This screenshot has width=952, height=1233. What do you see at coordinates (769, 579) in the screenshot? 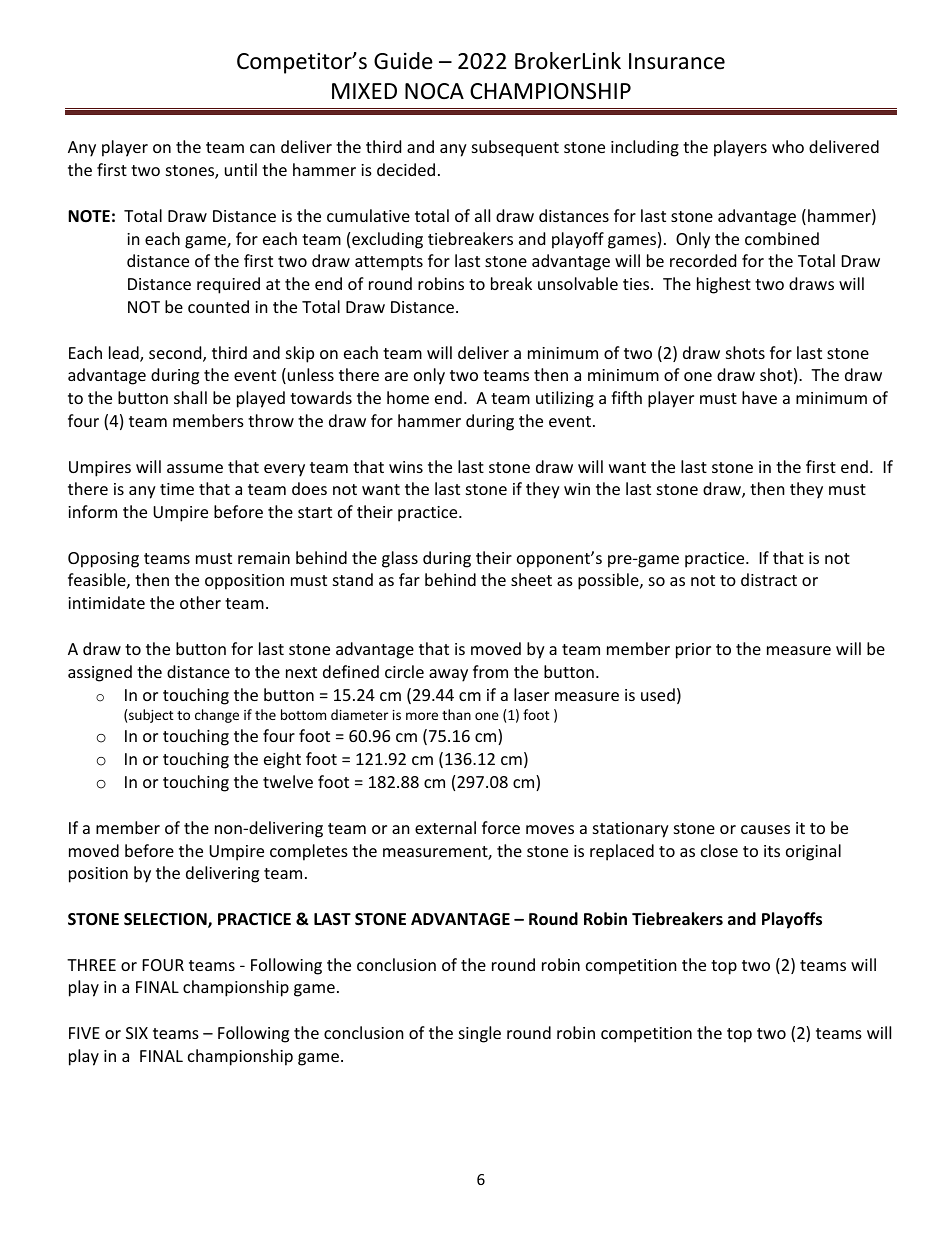
I see `distract` at bounding box center [769, 579].
